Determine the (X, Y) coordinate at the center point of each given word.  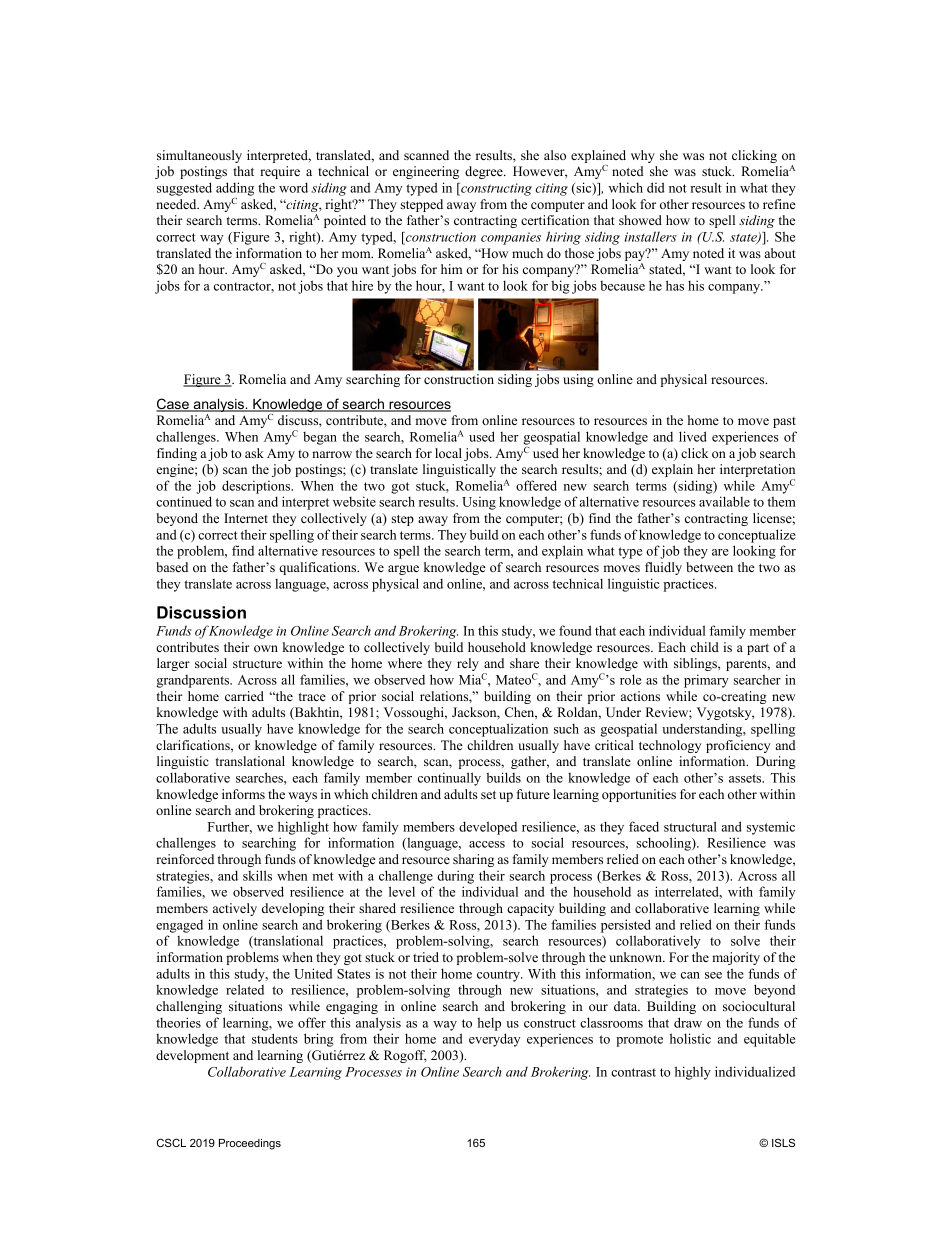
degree (485, 172)
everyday (494, 1040)
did (655, 187)
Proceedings (250, 1144)
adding (235, 189)
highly (693, 1073)
